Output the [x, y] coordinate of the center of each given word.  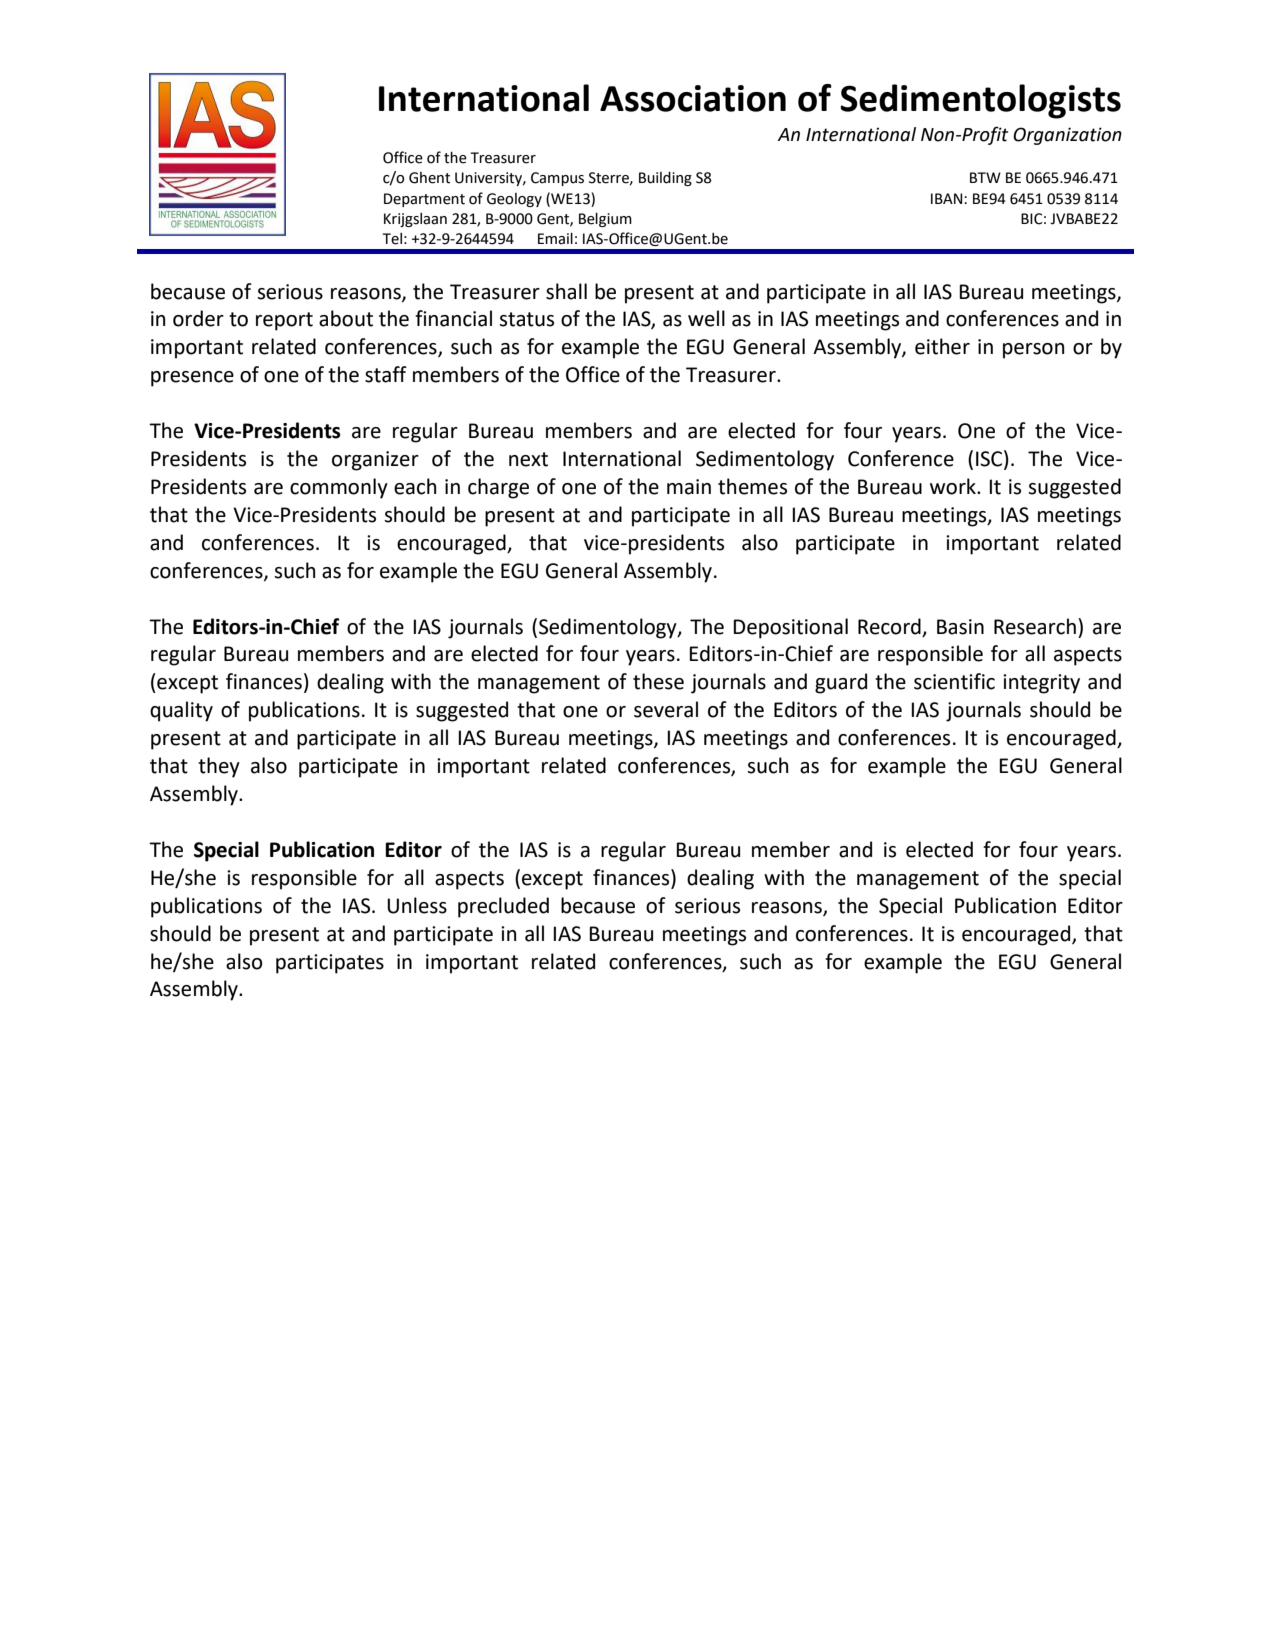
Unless [417, 905]
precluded [503, 907]
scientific [954, 681]
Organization [1067, 136]
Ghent [429, 178]
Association [693, 98]
